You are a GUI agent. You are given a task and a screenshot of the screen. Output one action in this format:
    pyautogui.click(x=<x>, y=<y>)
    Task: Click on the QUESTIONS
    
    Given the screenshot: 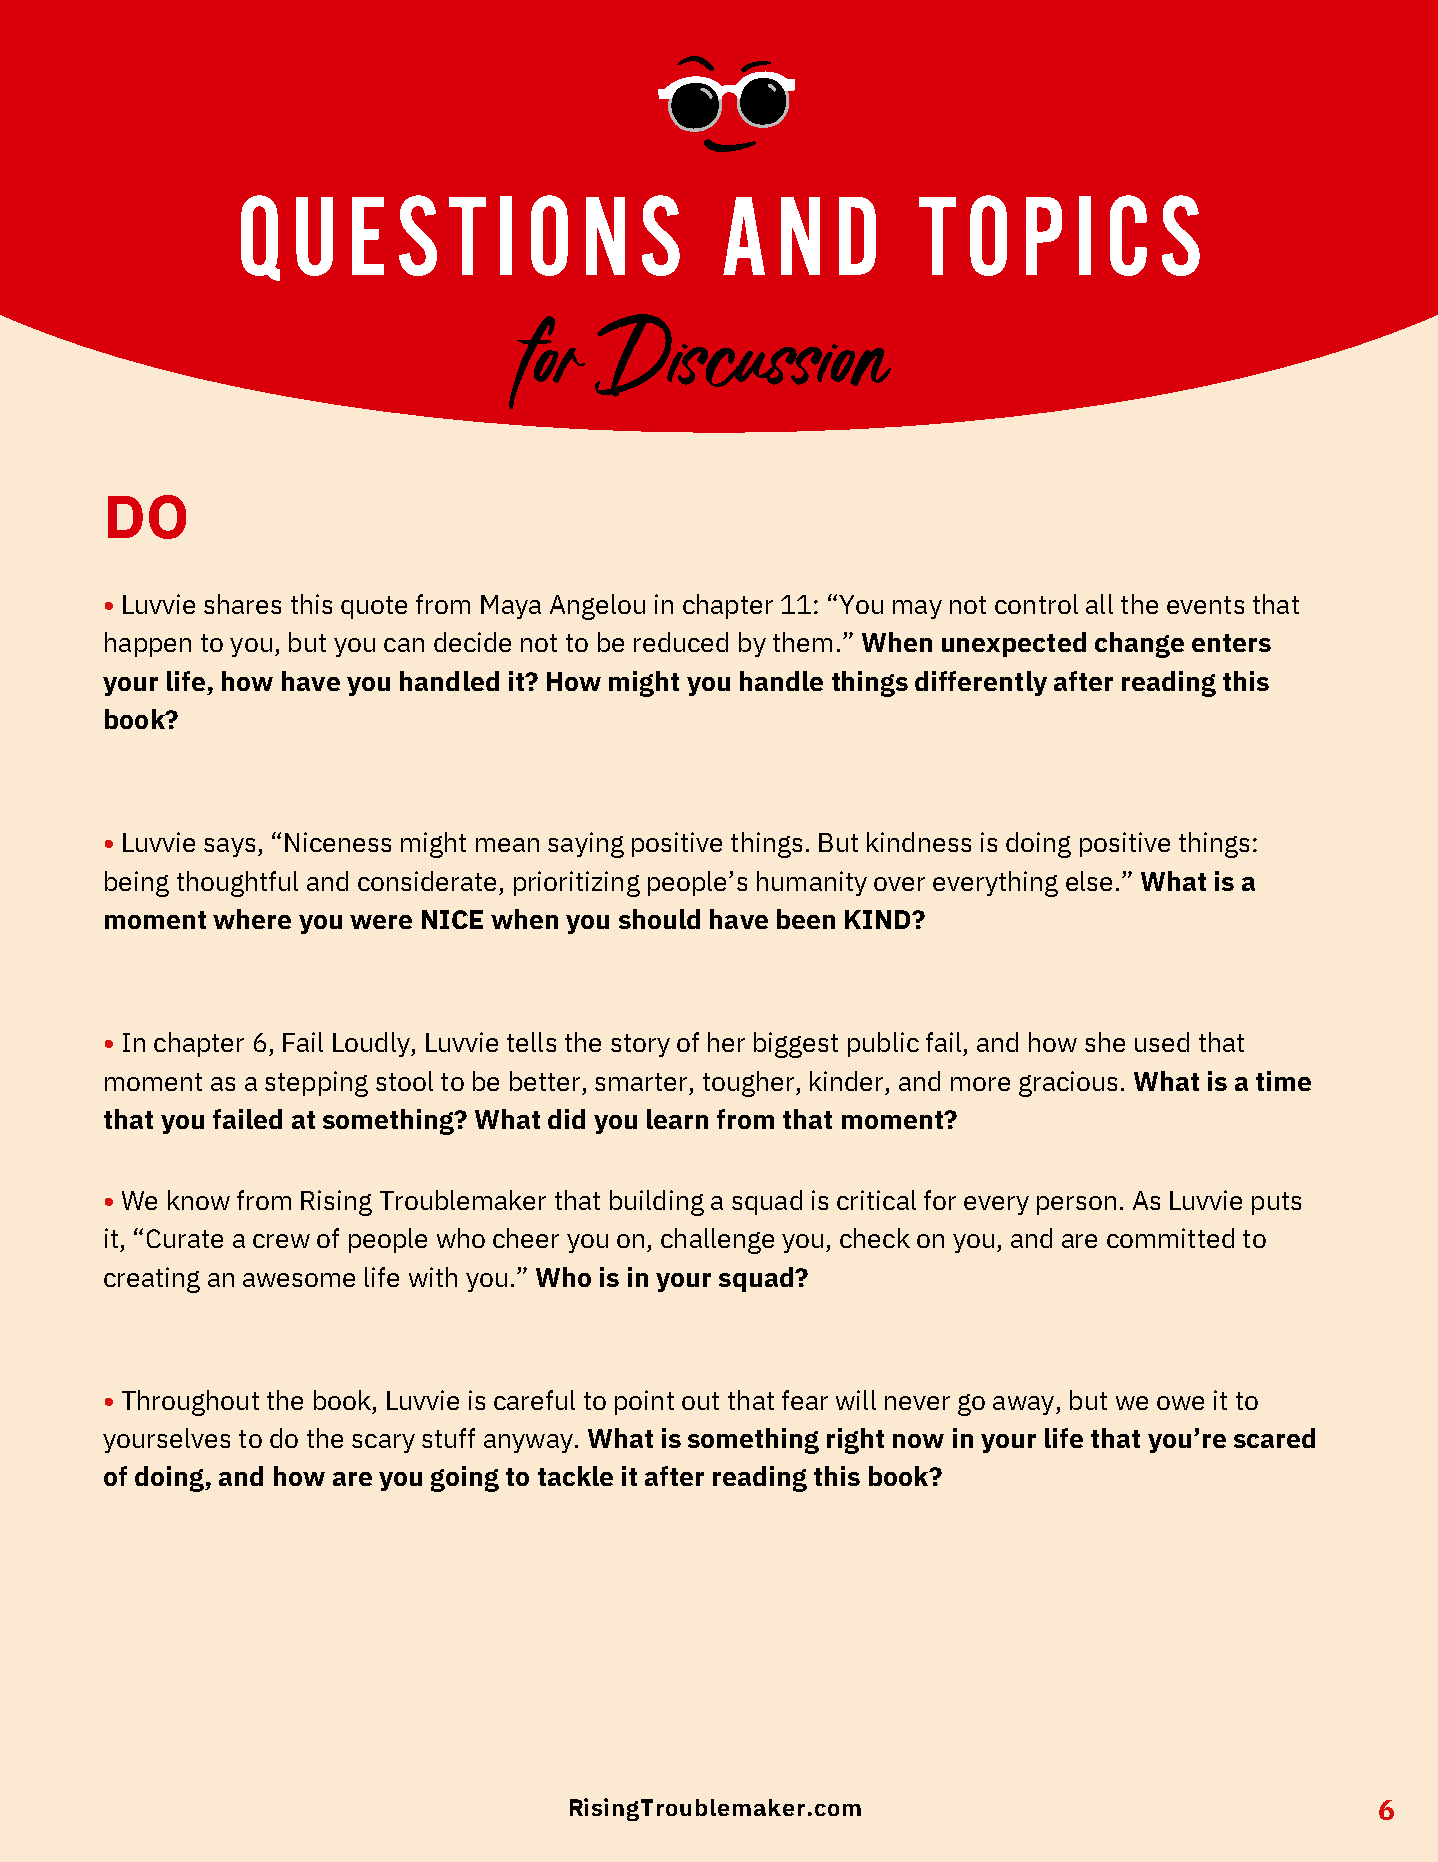 What is the action you would take?
    pyautogui.click(x=460, y=238)
